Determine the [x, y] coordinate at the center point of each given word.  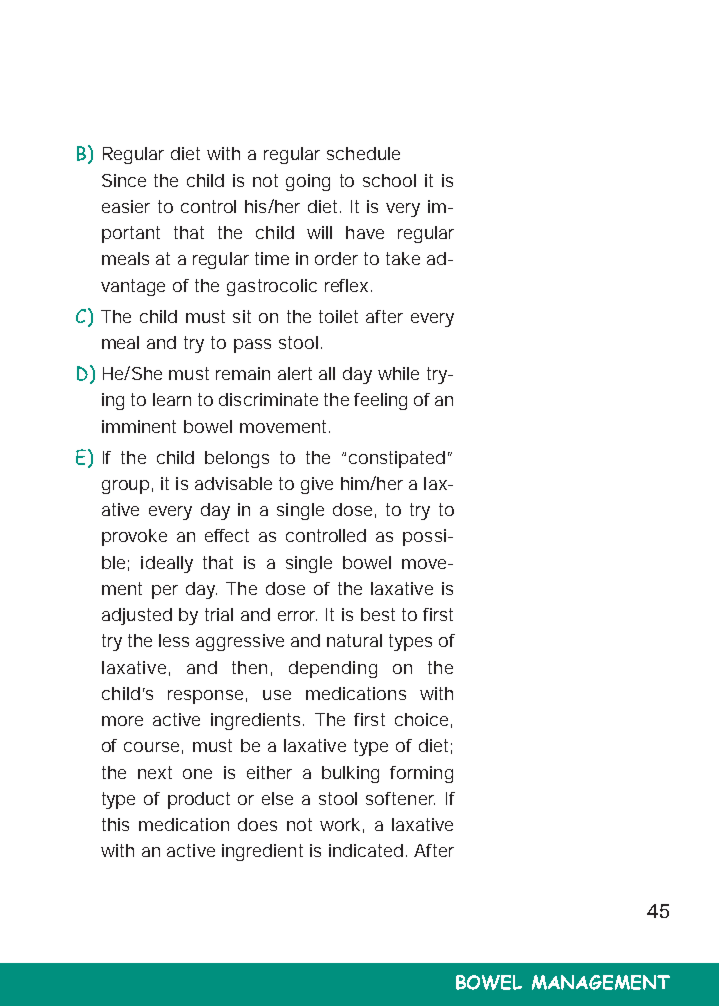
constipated [397, 459]
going [308, 182]
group [125, 487]
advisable [233, 483]
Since [124, 180]
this [115, 824]
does [257, 824]
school [389, 180]
